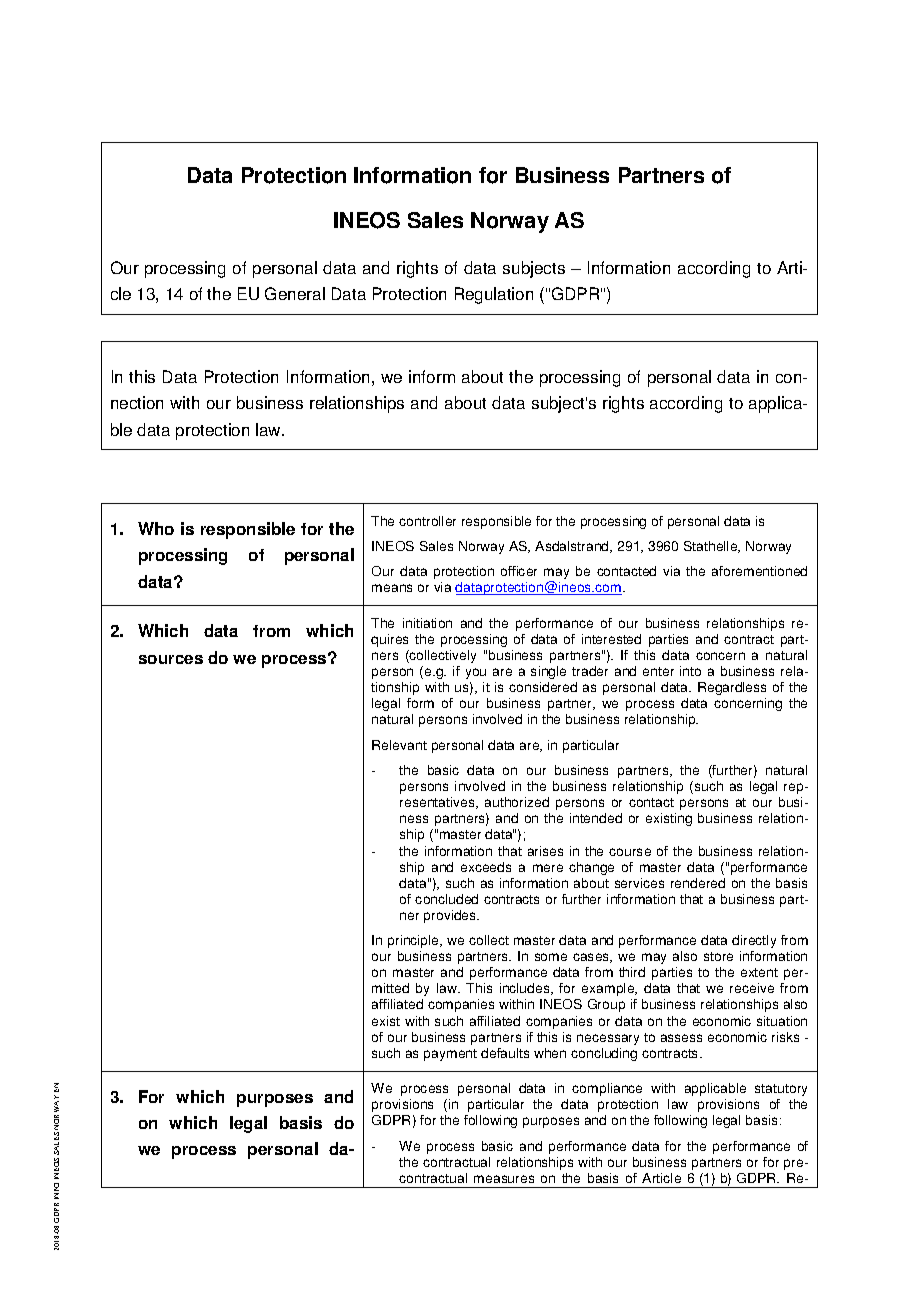 This document has width=924, height=1308. What do you see at coordinates (732, 688) in the document?
I see `Regardless` at bounding box center [732, 688].
